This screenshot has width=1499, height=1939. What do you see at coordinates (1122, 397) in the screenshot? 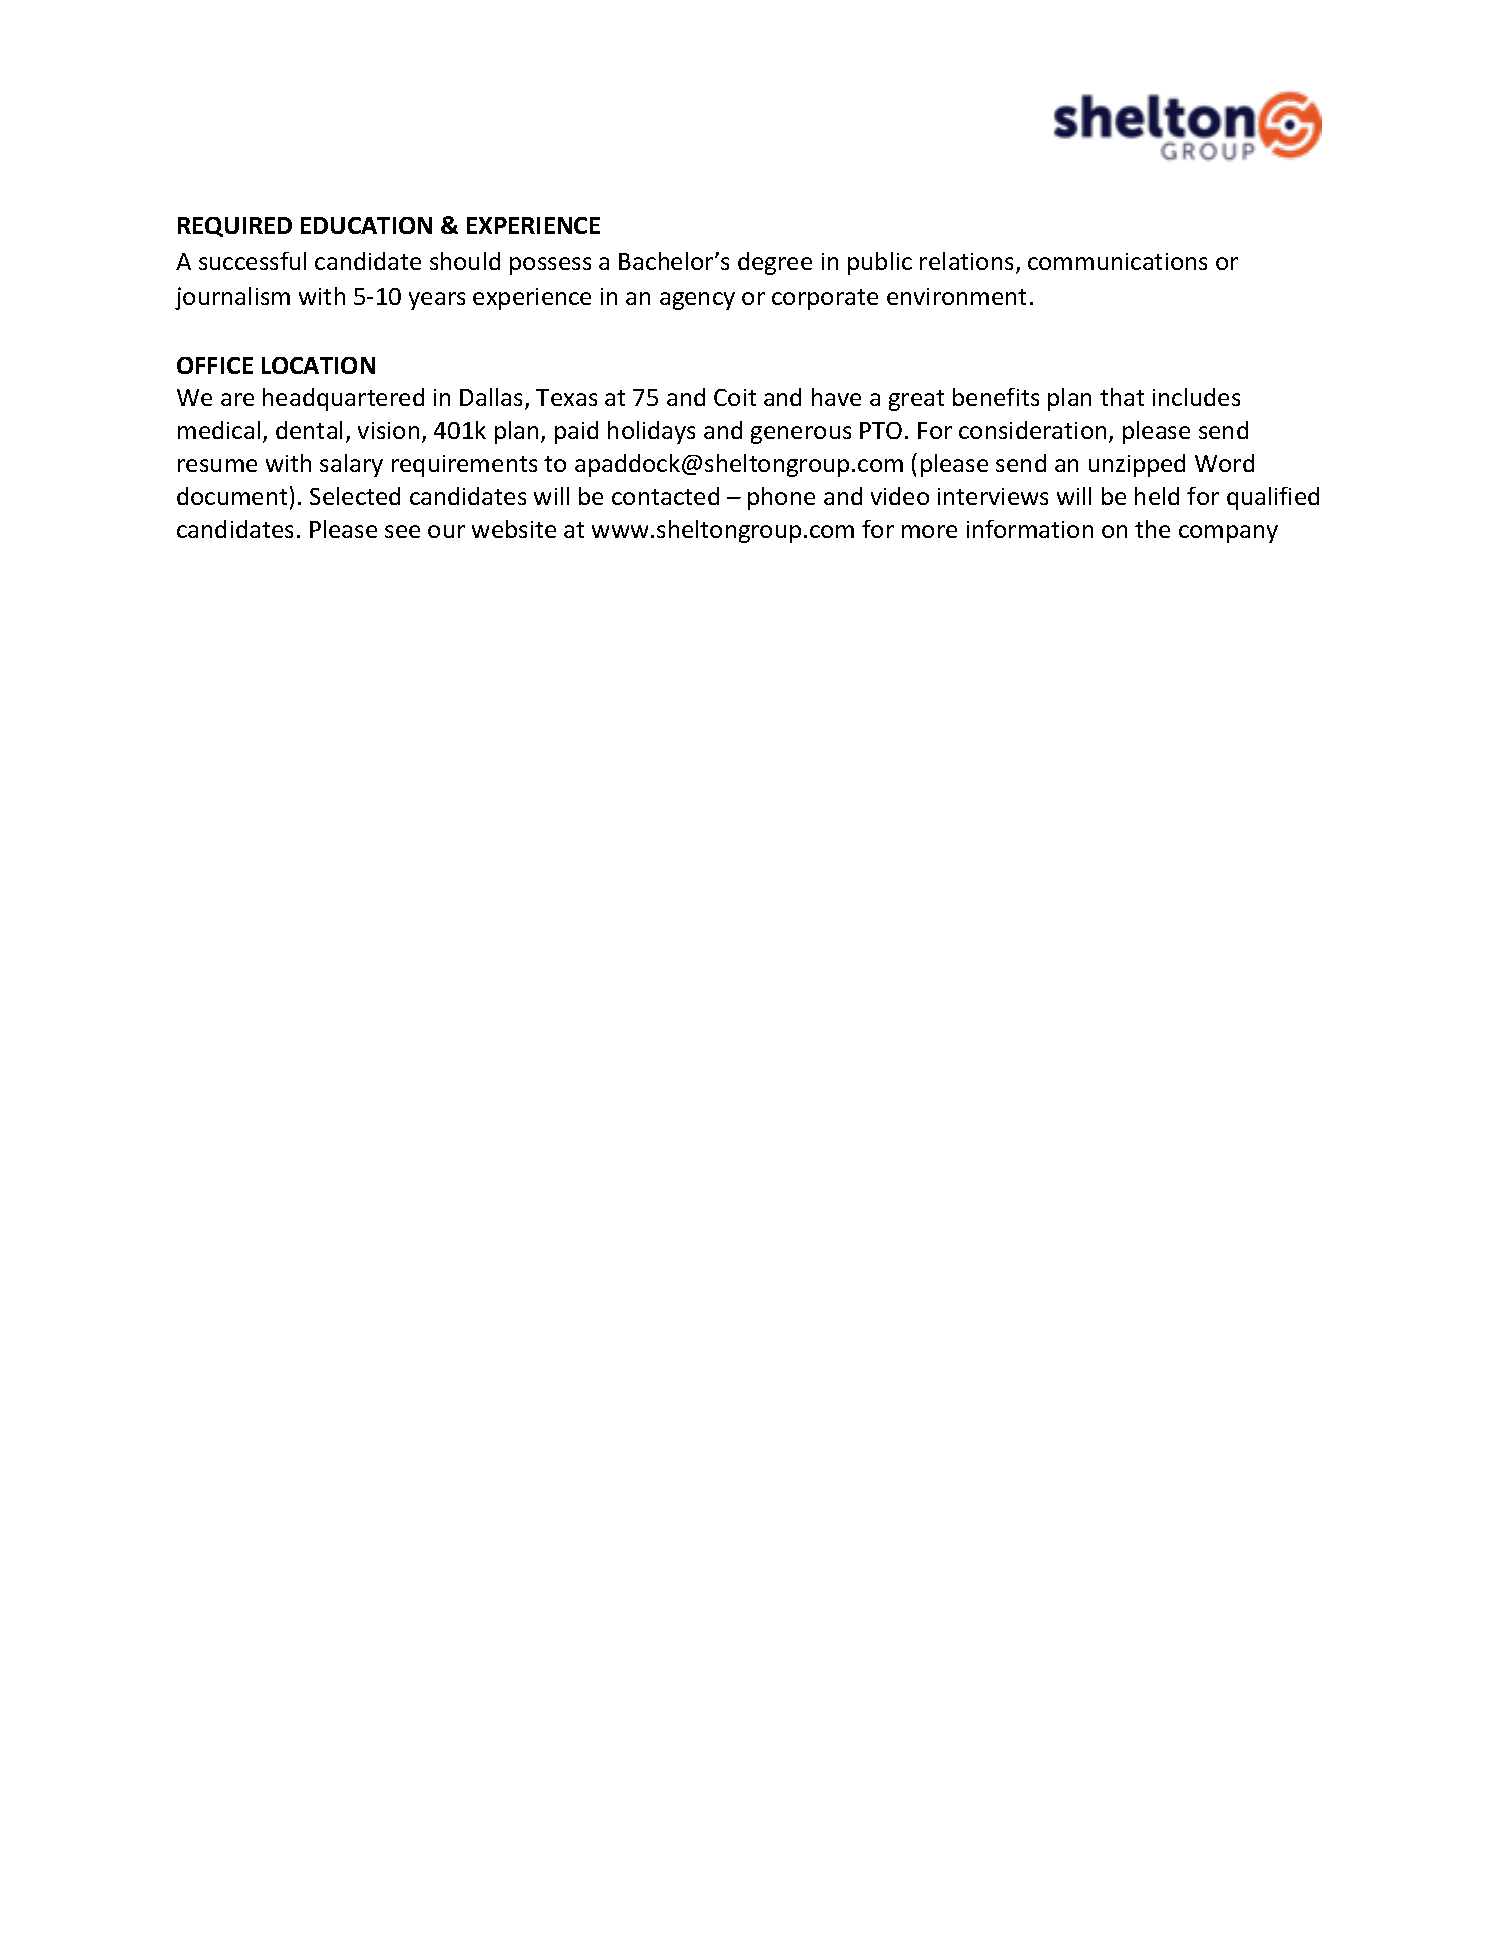
I see `that` at bounding box center [1122, 397].
